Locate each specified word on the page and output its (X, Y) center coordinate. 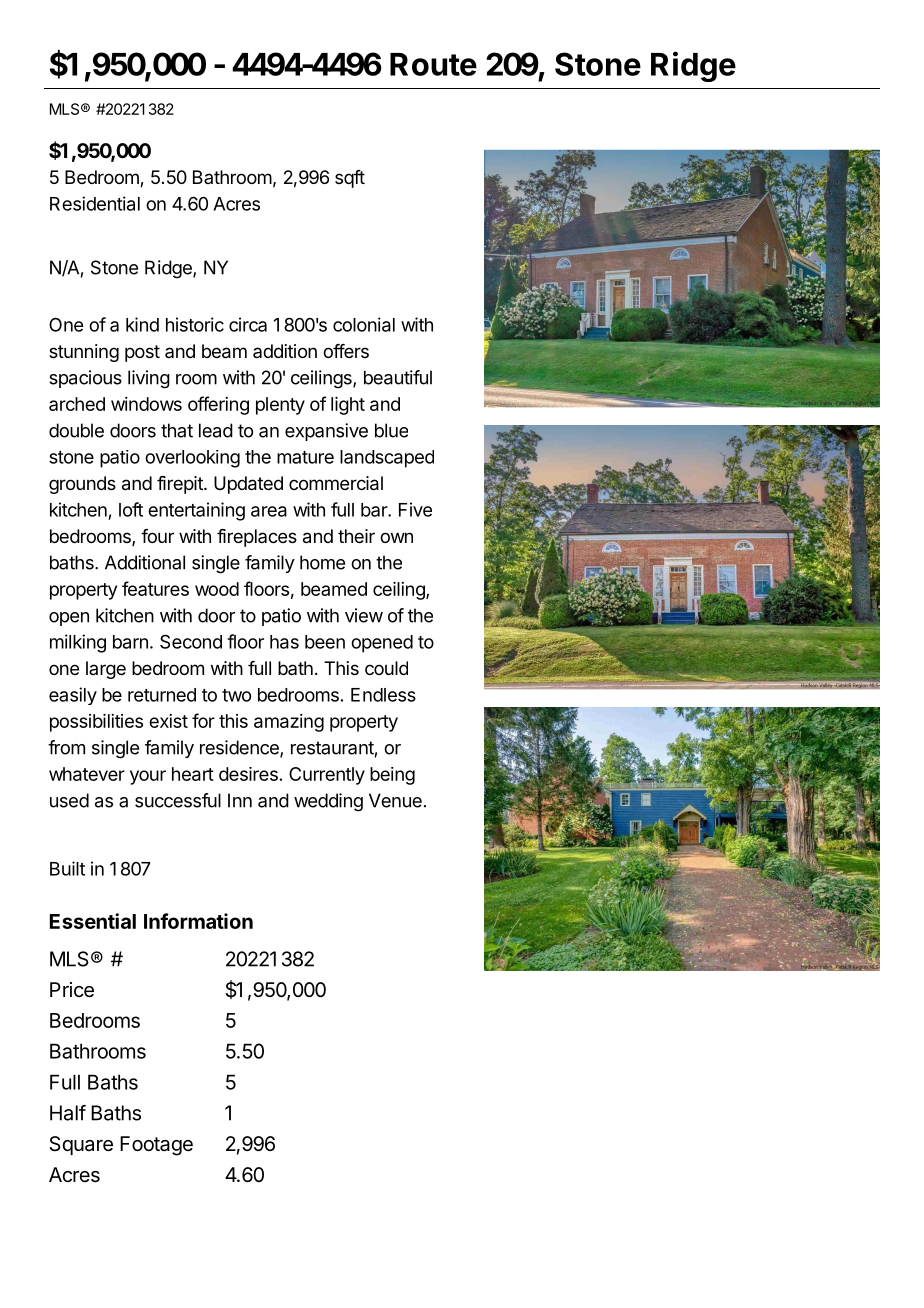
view (364, 615)
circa (248, 324)
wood (217, 589)
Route (433, 64)
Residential (95, 203)
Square (81, 1145)
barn (130, 642)
